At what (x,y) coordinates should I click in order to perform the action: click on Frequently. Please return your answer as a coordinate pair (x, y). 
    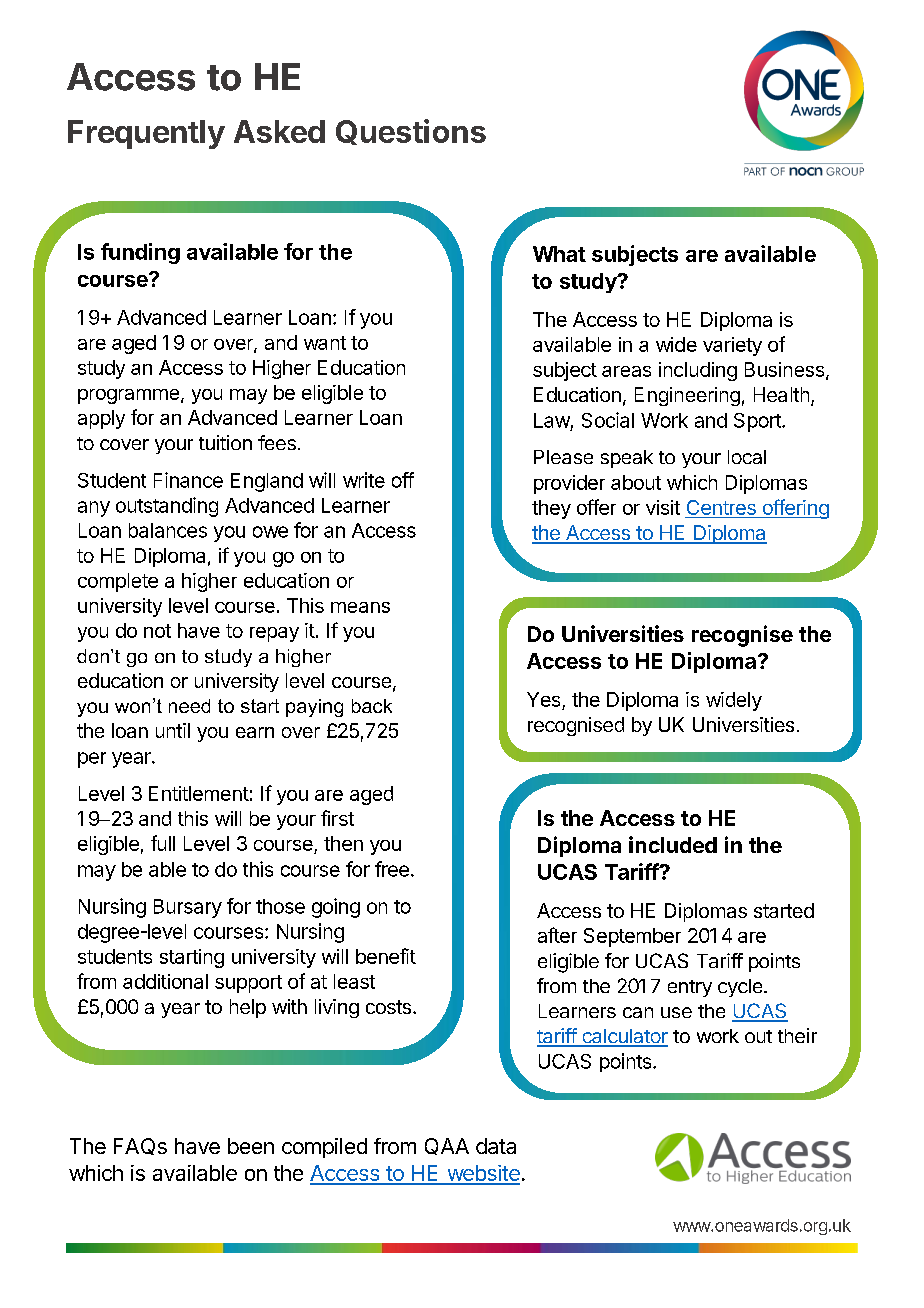
    Looking at the image, I should click on (146, 134).
